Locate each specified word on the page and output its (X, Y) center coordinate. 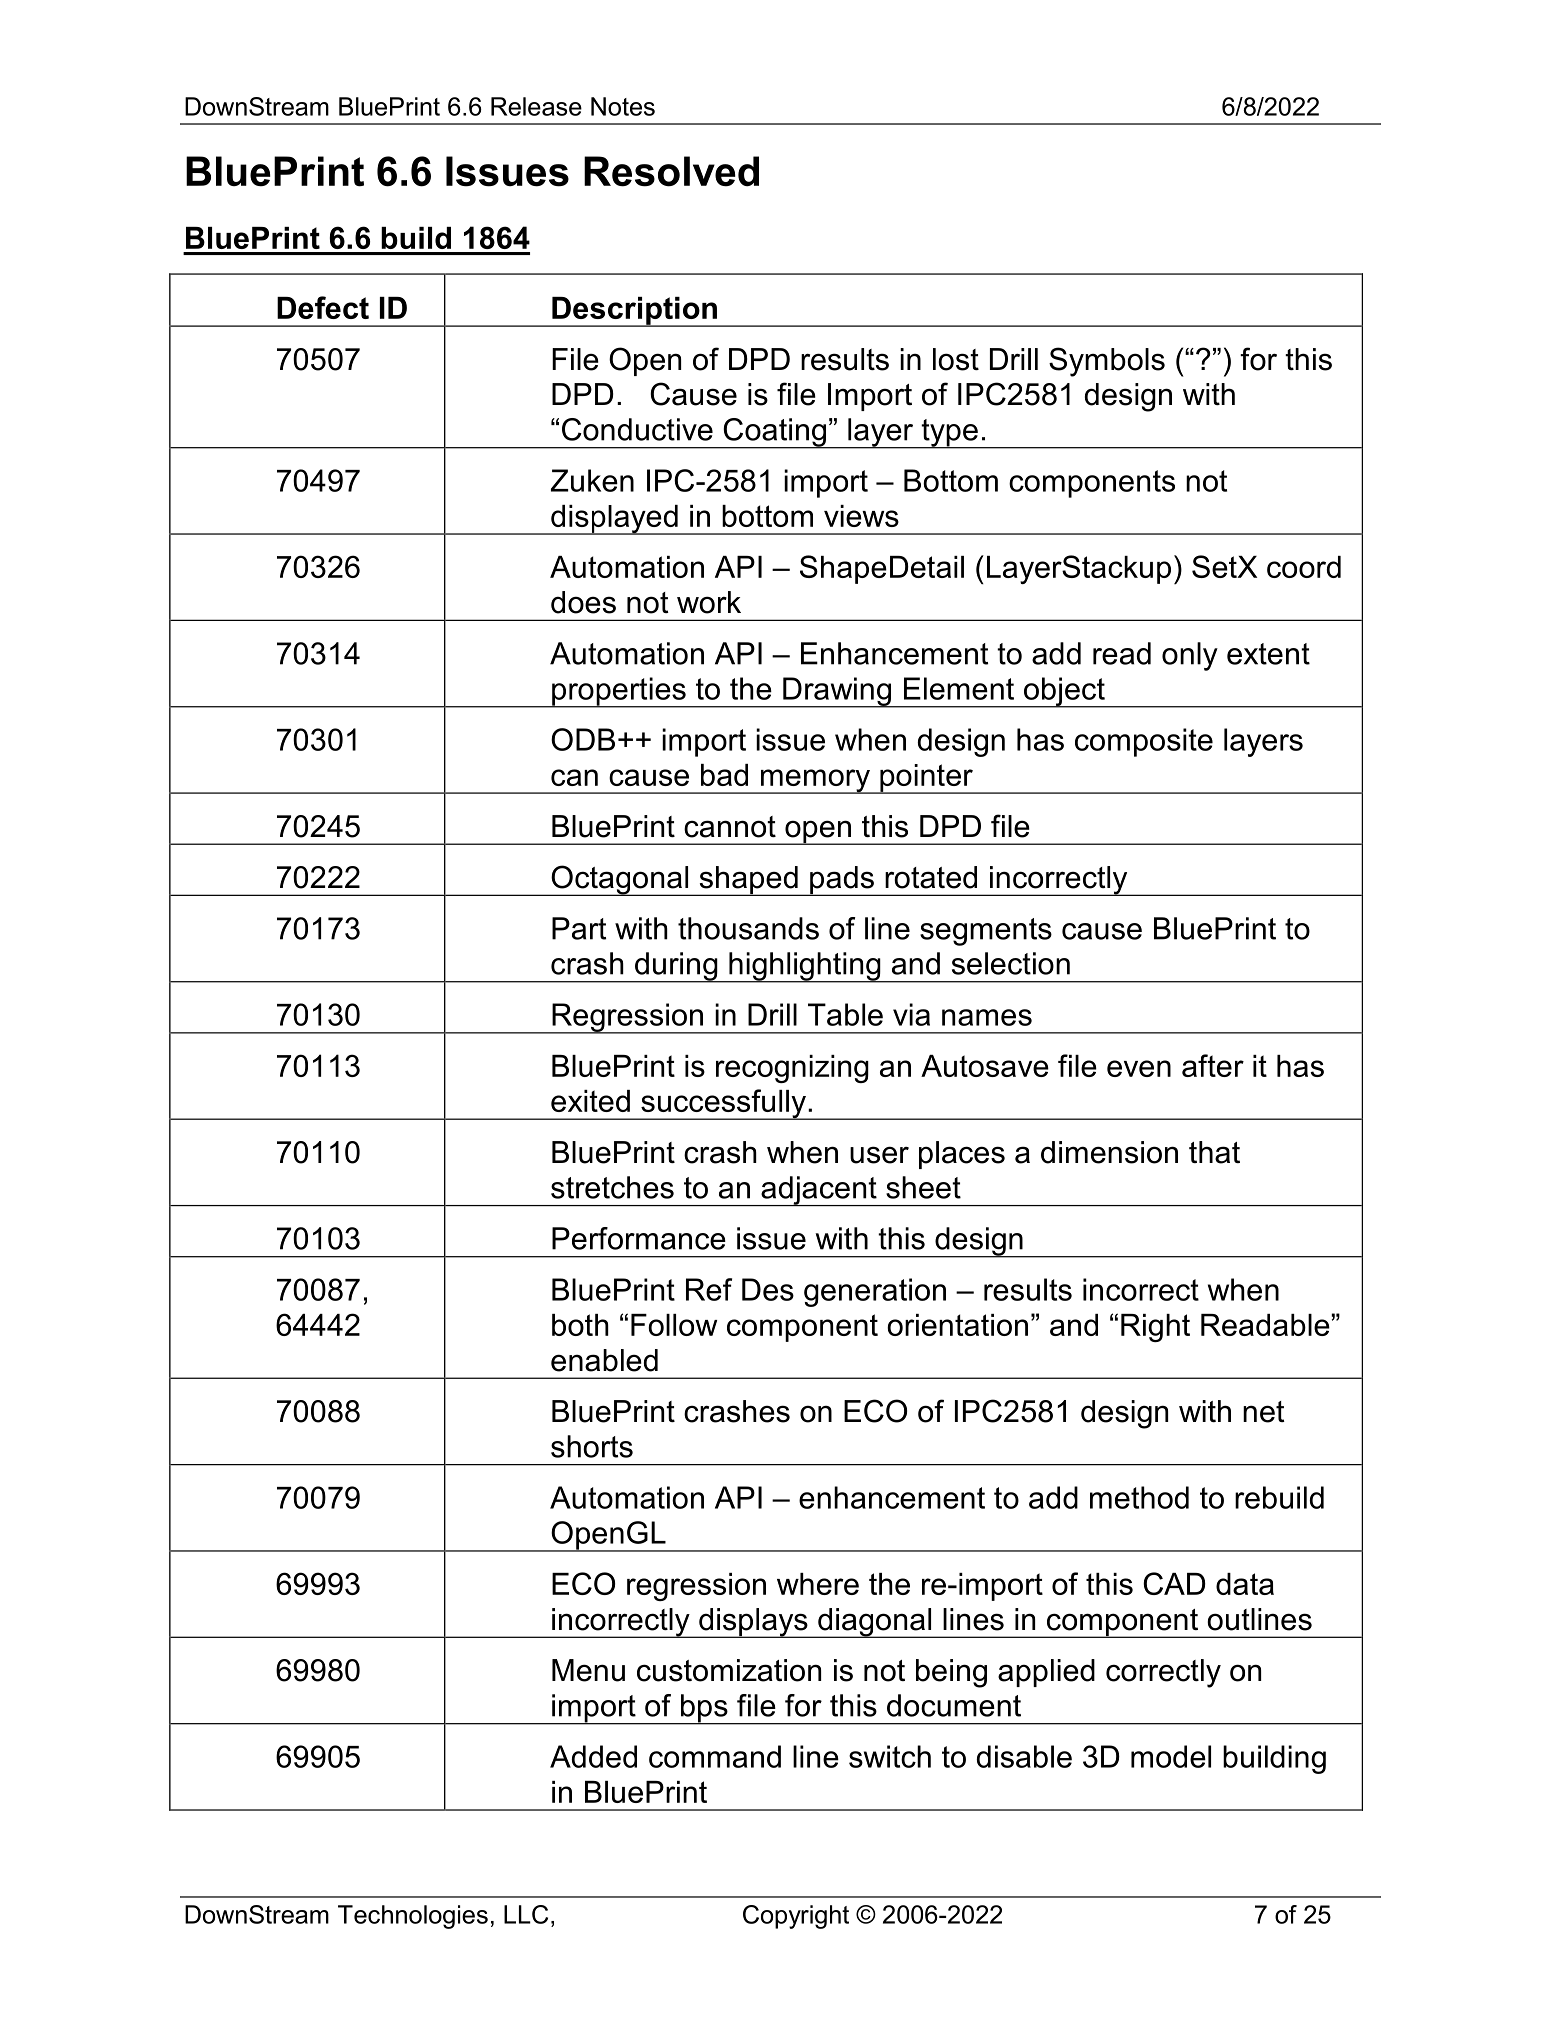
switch (890, 1756)
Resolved (671, 171)
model (1171, 1756)
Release (536, 106)
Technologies (413, 1917)
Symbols (1107, 362)
